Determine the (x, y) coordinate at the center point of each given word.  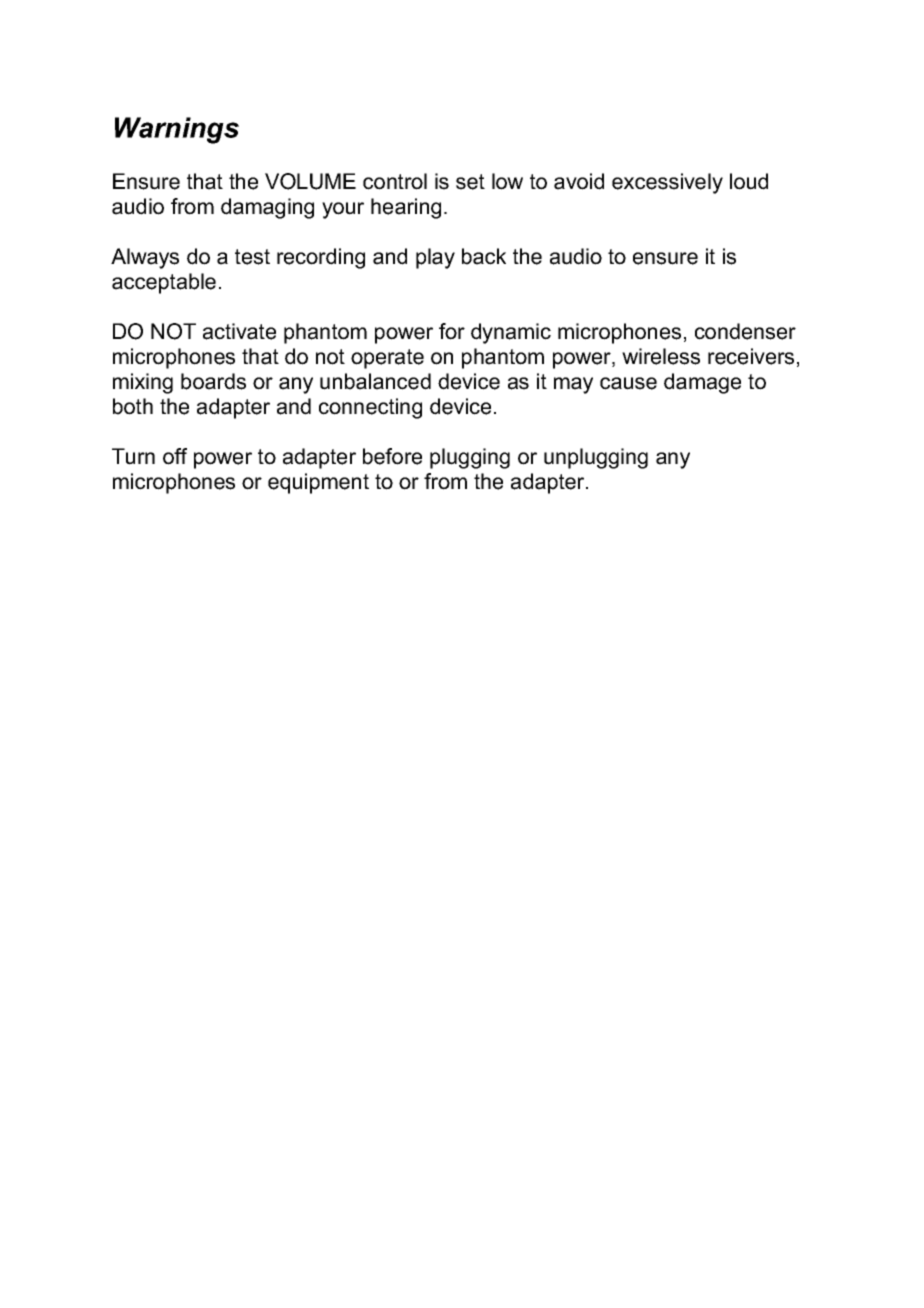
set (470, 182)
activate (239, 331)
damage (702, 383)
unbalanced (375, 381)
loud (749, 181)
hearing (406, 208)
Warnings (177, 130)
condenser (745, 331)
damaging (267, 208)
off (175, 456)
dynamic (511, 333)
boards (213, 381)
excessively (667, 183)
